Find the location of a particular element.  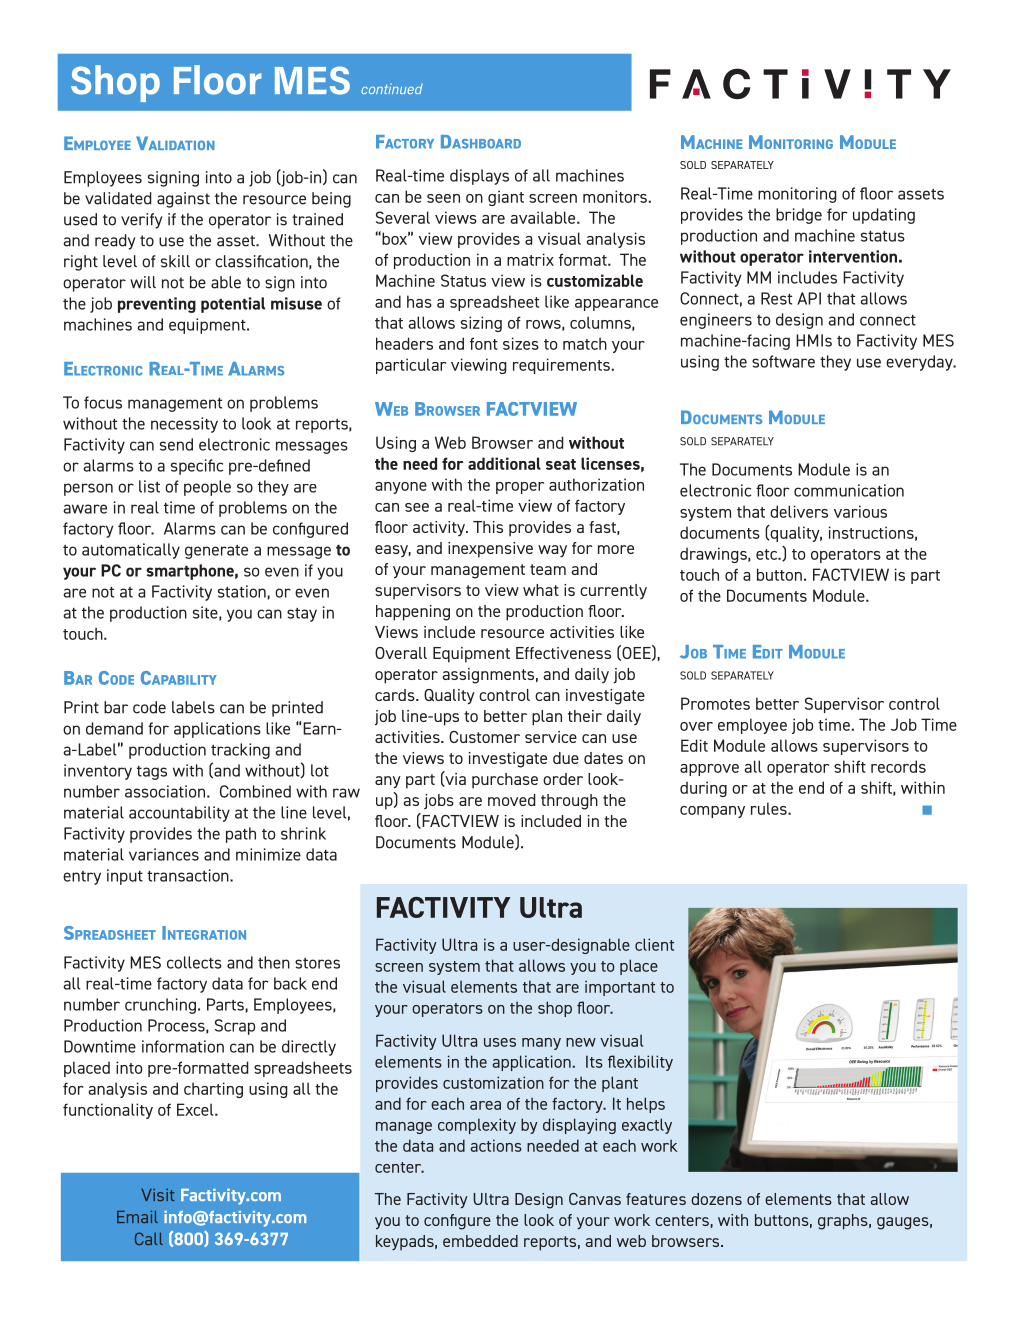

people is located at coordinates (207, 488).
